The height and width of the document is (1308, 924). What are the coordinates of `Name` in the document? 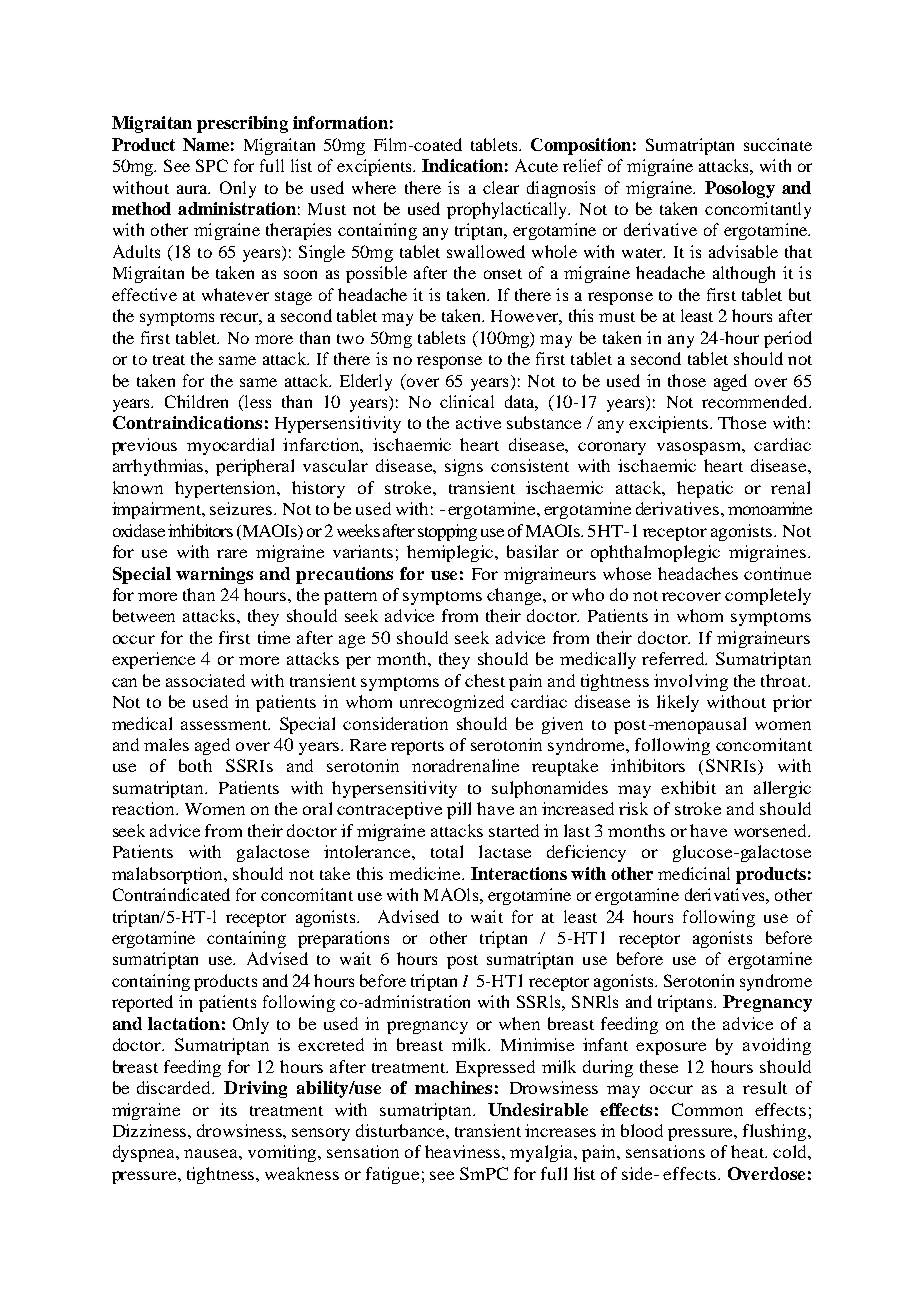 It's located at (206, 144).
